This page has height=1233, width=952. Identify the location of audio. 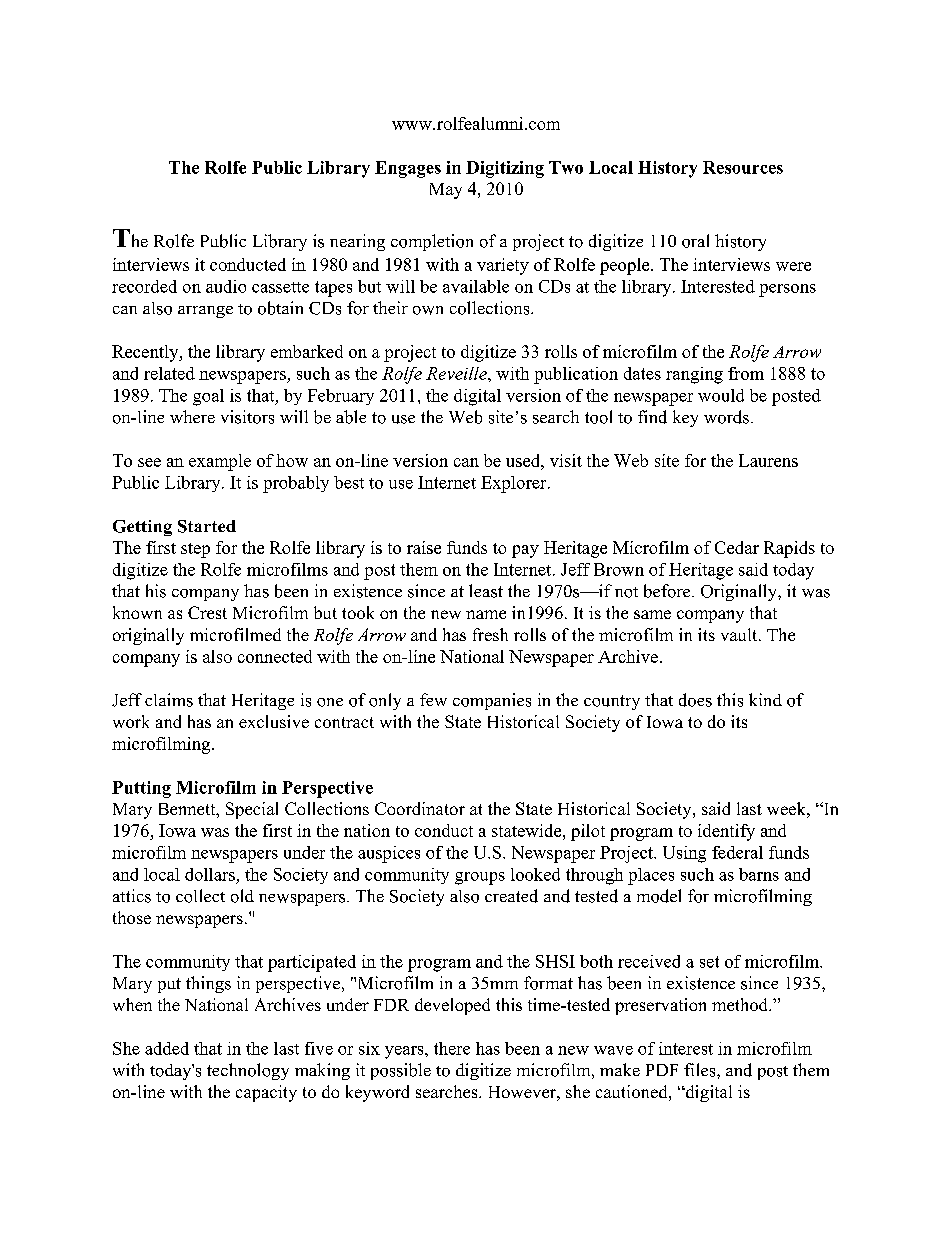
(226, 286).
